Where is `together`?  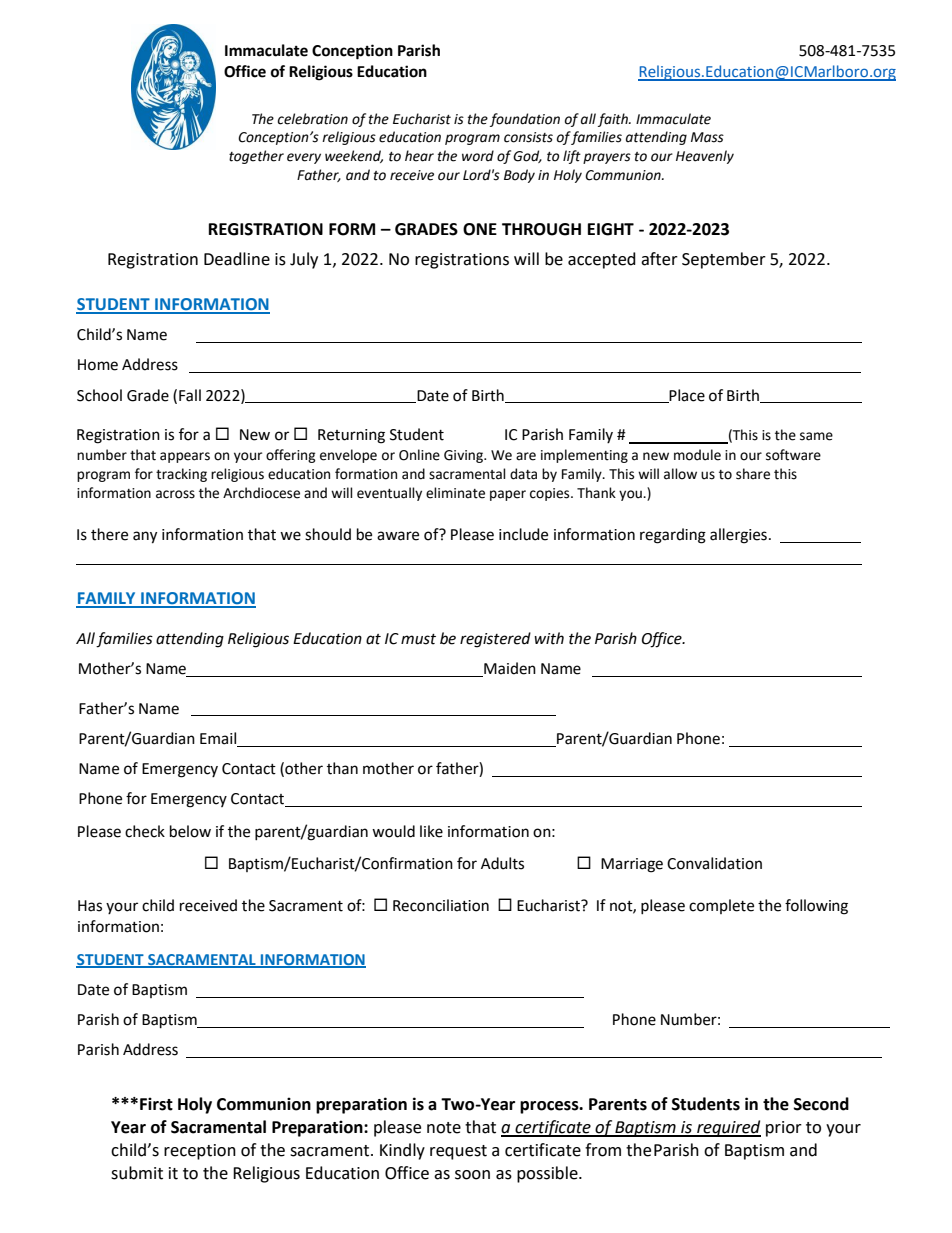 together is located at coordinates (256, 157).
